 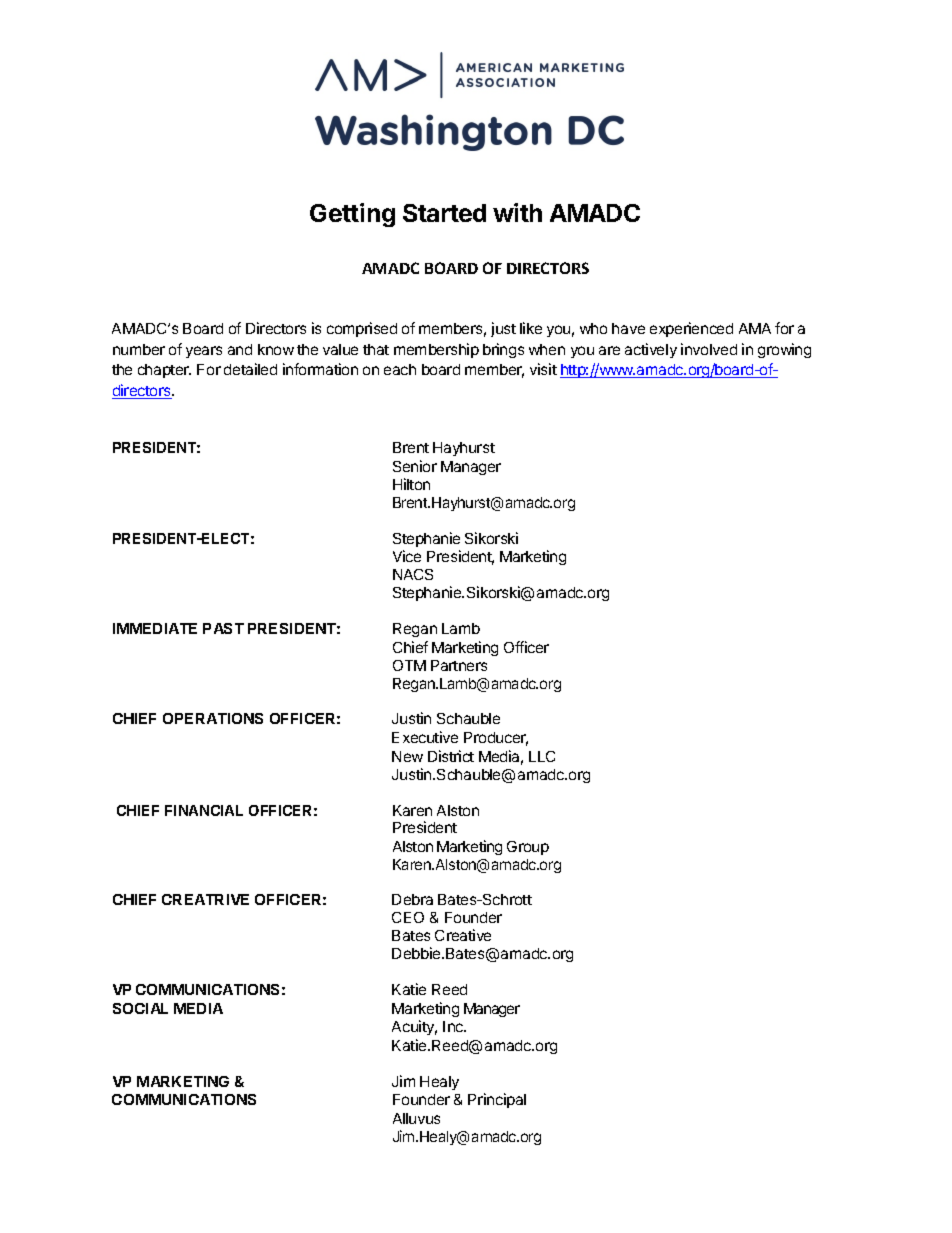 I want to click on SOCIAL, so click(x=140, y=1008).
